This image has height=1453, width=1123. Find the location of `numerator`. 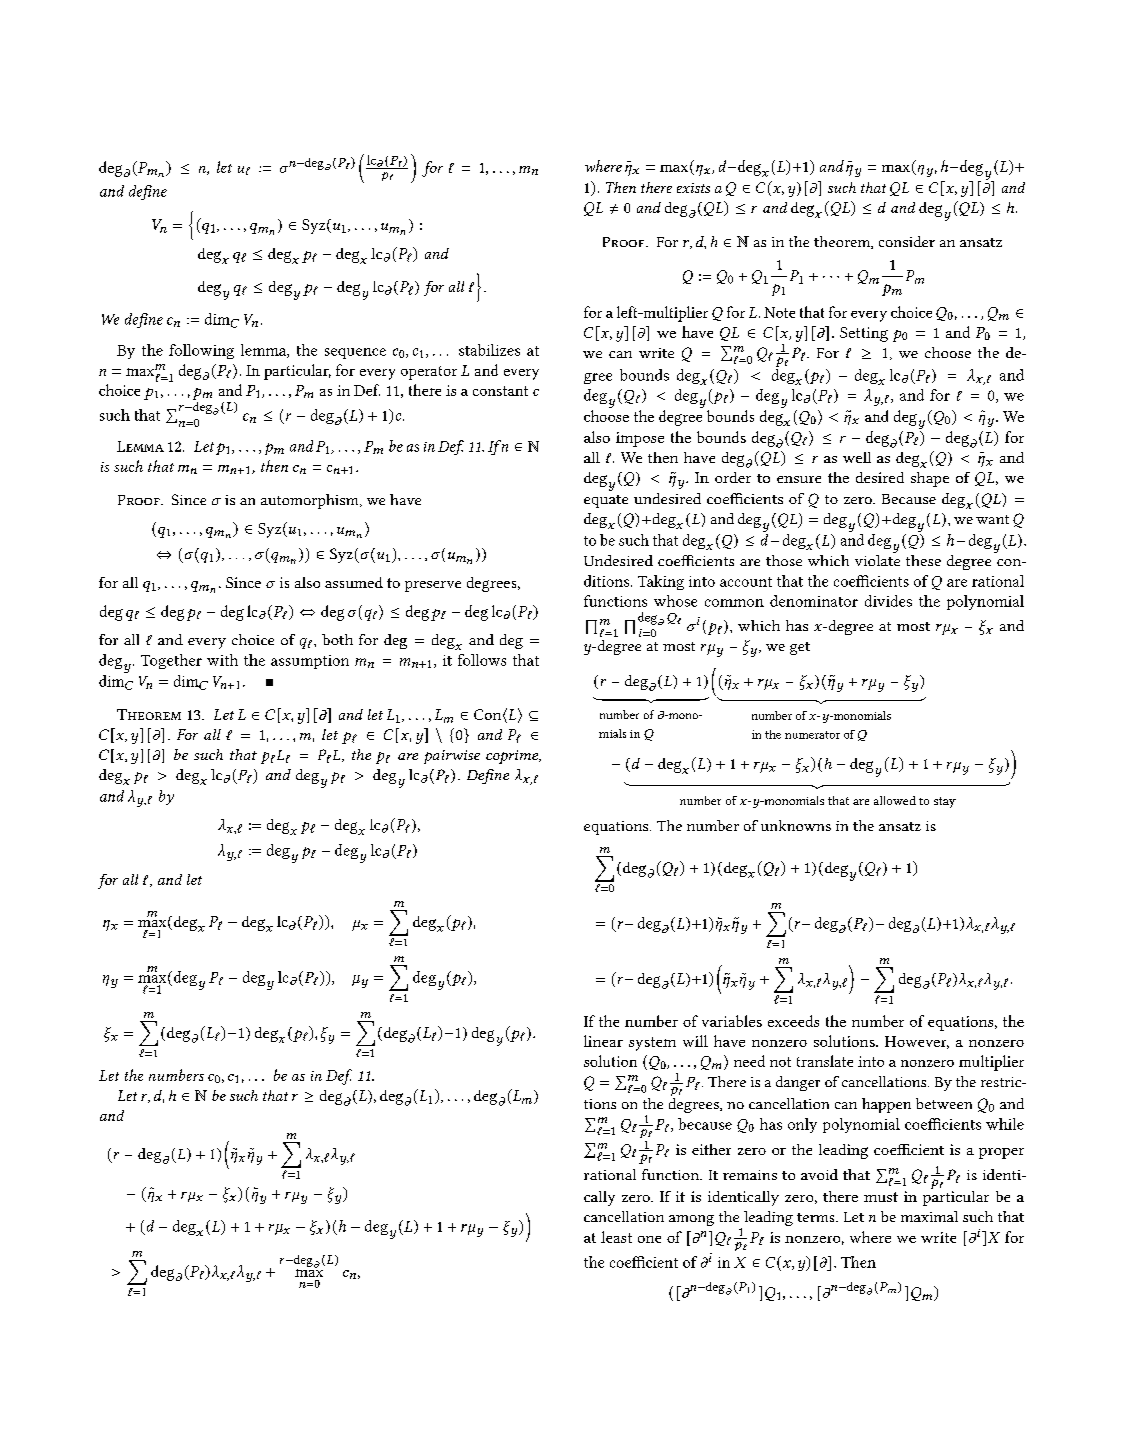

numerator is located at coordinates (812, 735).
